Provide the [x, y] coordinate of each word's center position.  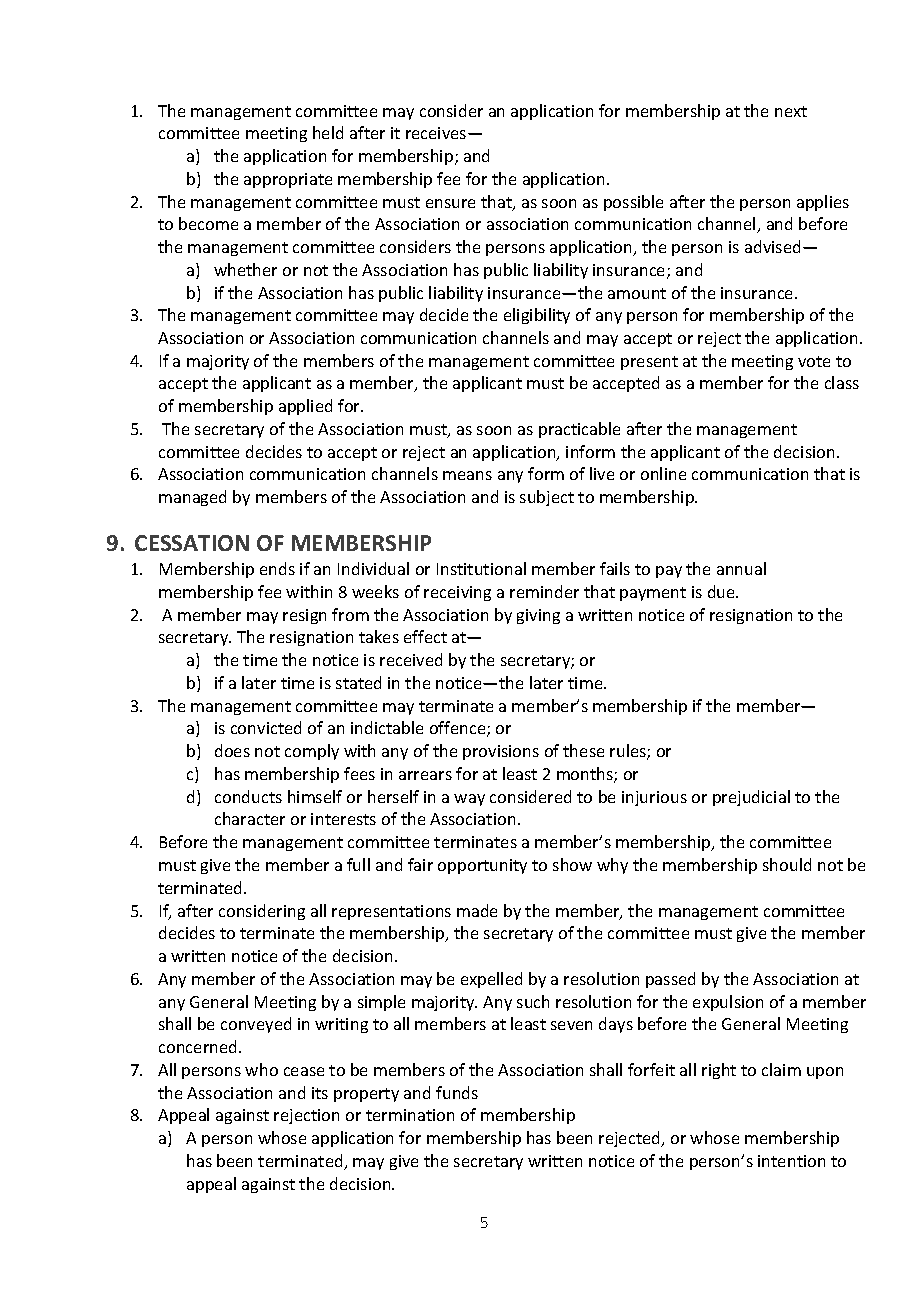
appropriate [288, 180]
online [663, 473]
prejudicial [751, 798]
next [791, 111]
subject [547, 498]
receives [437, 133]
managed [192, 498]
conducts [248, 796]
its [320, 1093]
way [469, 800]
